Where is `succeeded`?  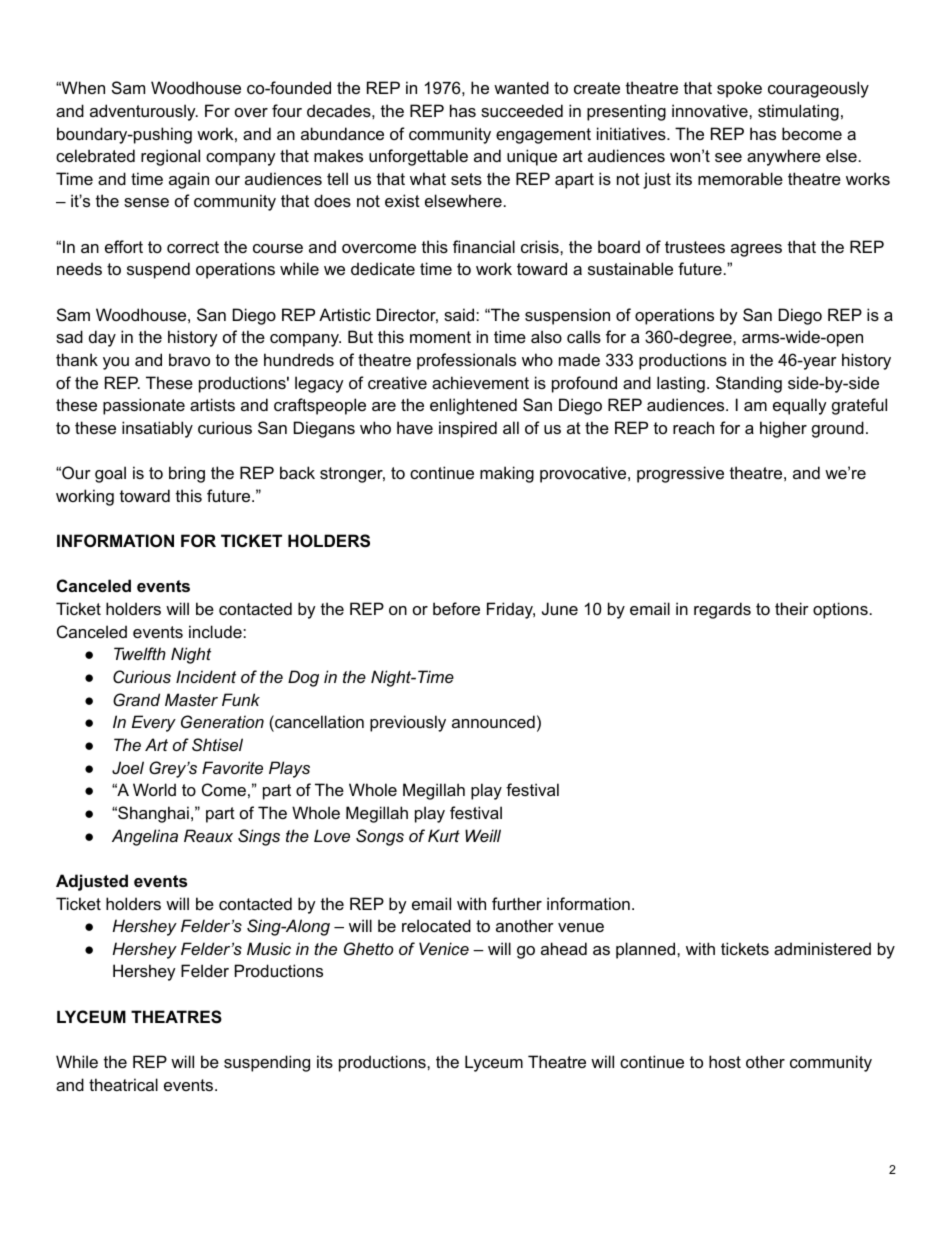
succeeded is located at coordinates (522, 110).
